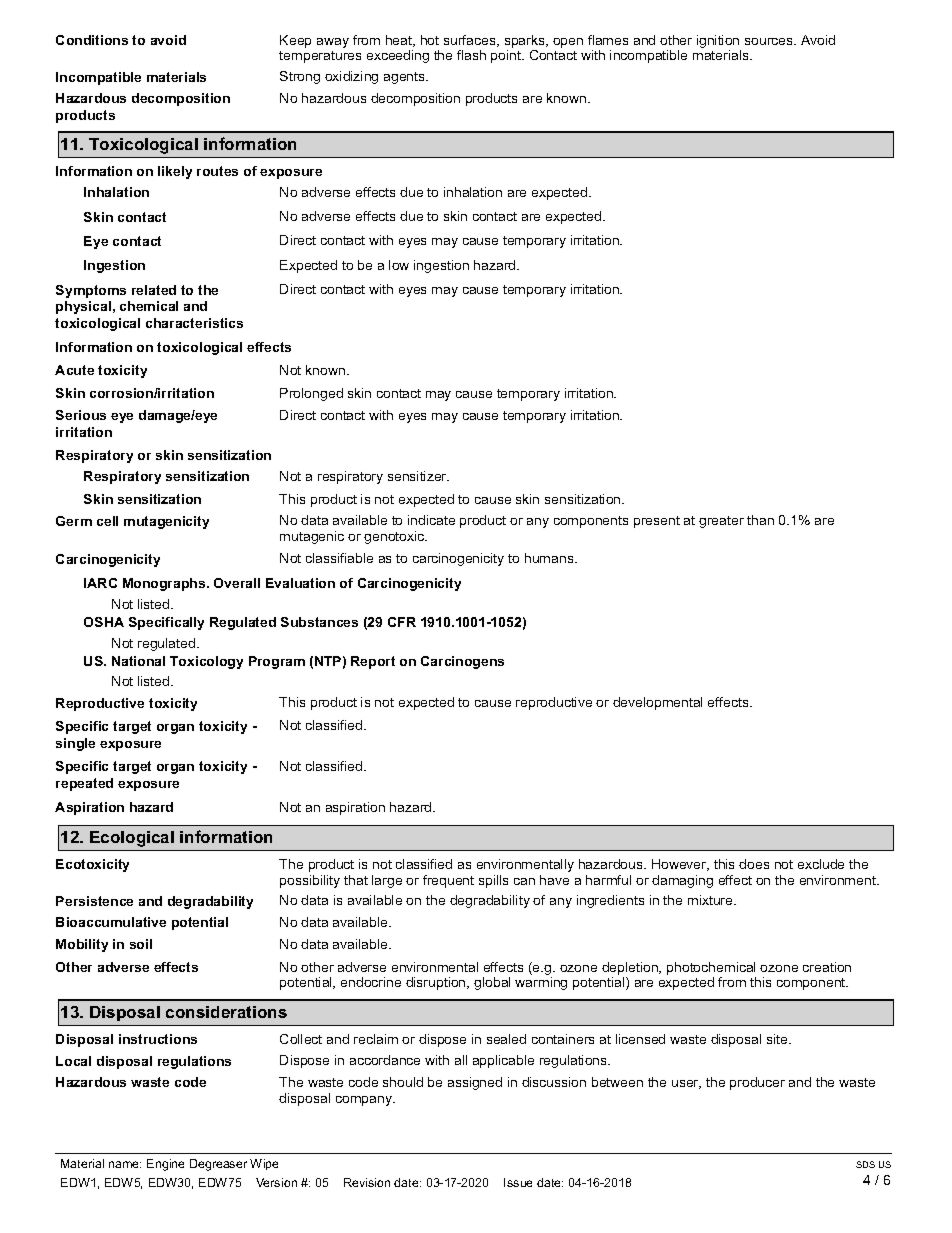  What do you see at coordinates (165, 584) in the document?
I see `Monographs` at bounding box center [165, 584].
